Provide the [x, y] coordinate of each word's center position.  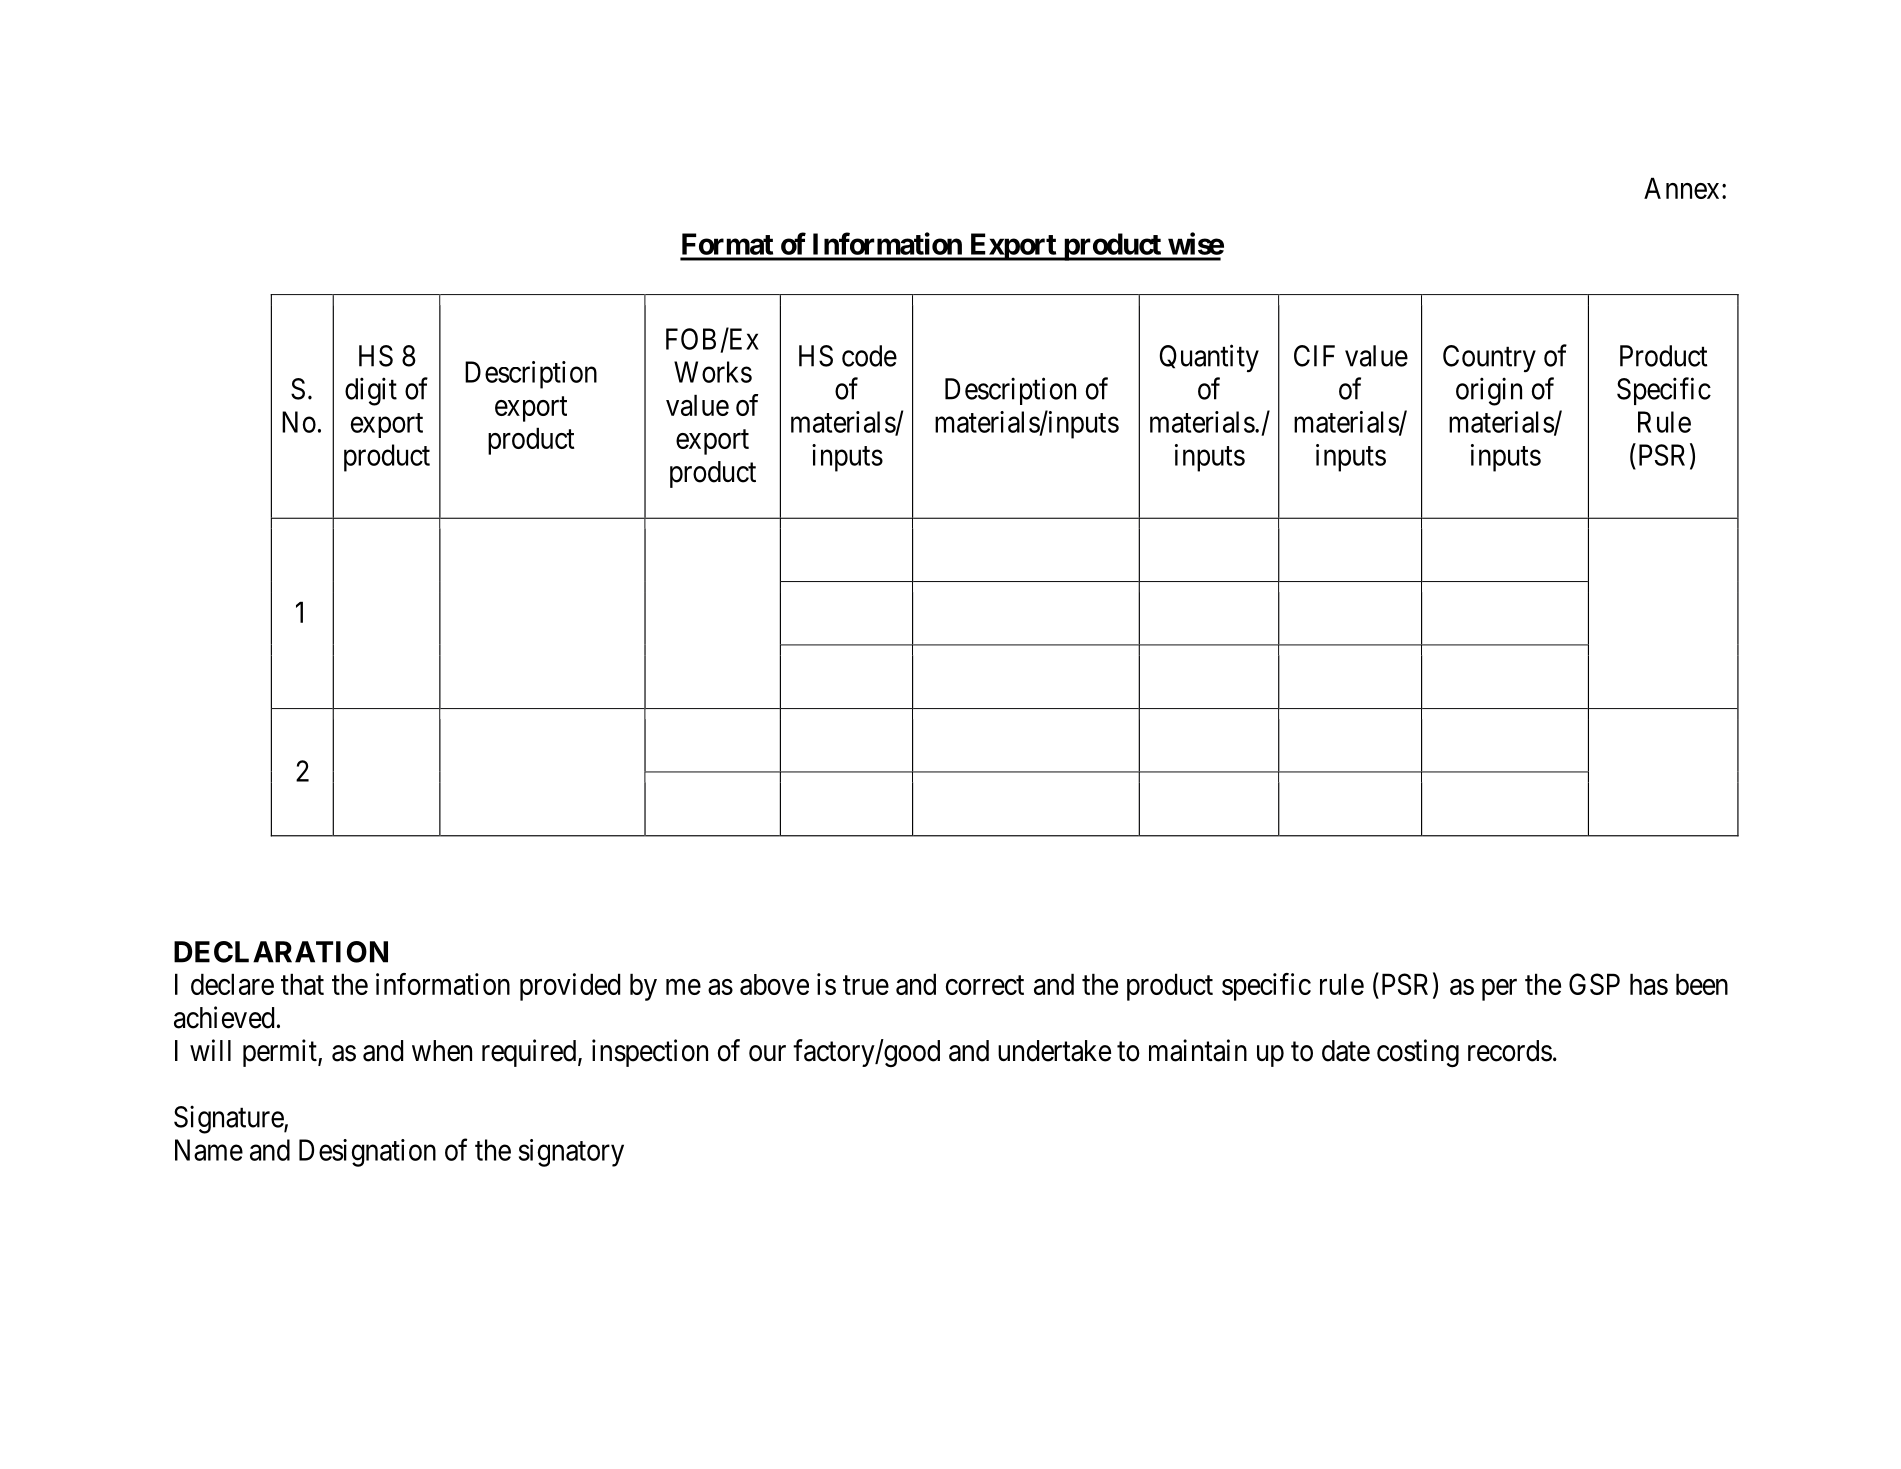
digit [371, 391]
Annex [1681, 188]
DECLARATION [281, 952]
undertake [1054, 1051]
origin [1489, 391]
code [869, 356]
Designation [367, 1153]
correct [985, 985]
